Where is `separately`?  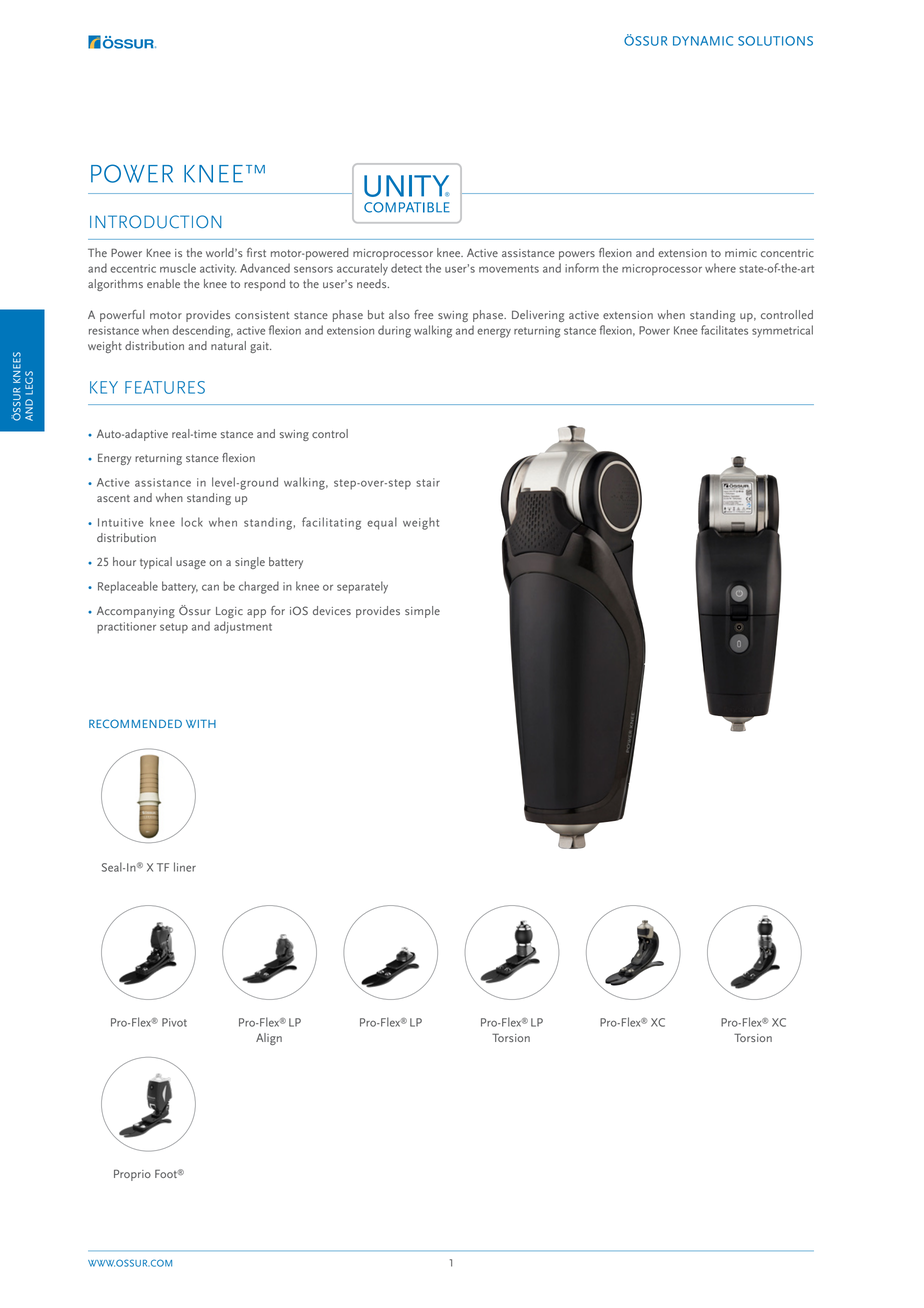
separately is located at coordinates (362, 587).
